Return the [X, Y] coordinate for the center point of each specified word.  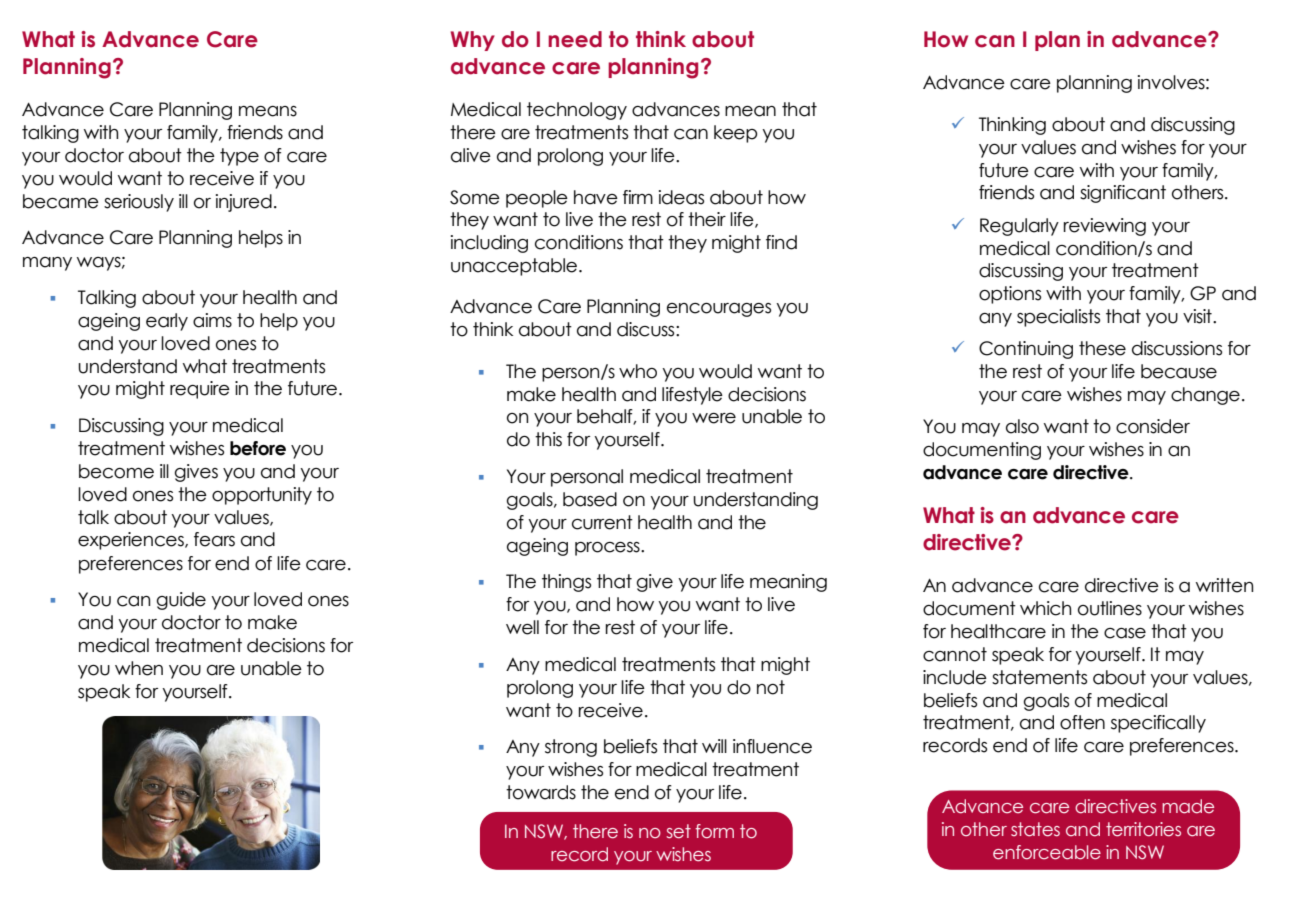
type [239, 157]
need [575, 39]
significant [1123, 194]
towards [541, 792]
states [1035, 829]
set [678, 831]
